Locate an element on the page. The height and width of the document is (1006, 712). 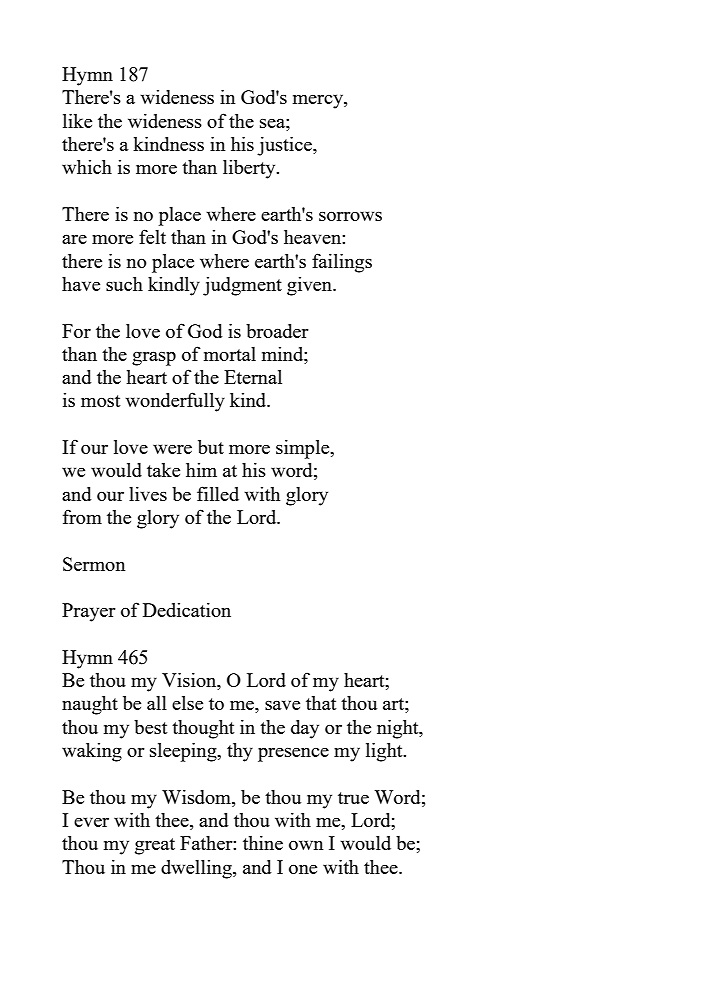
that is located at coordinates (321, 703).
